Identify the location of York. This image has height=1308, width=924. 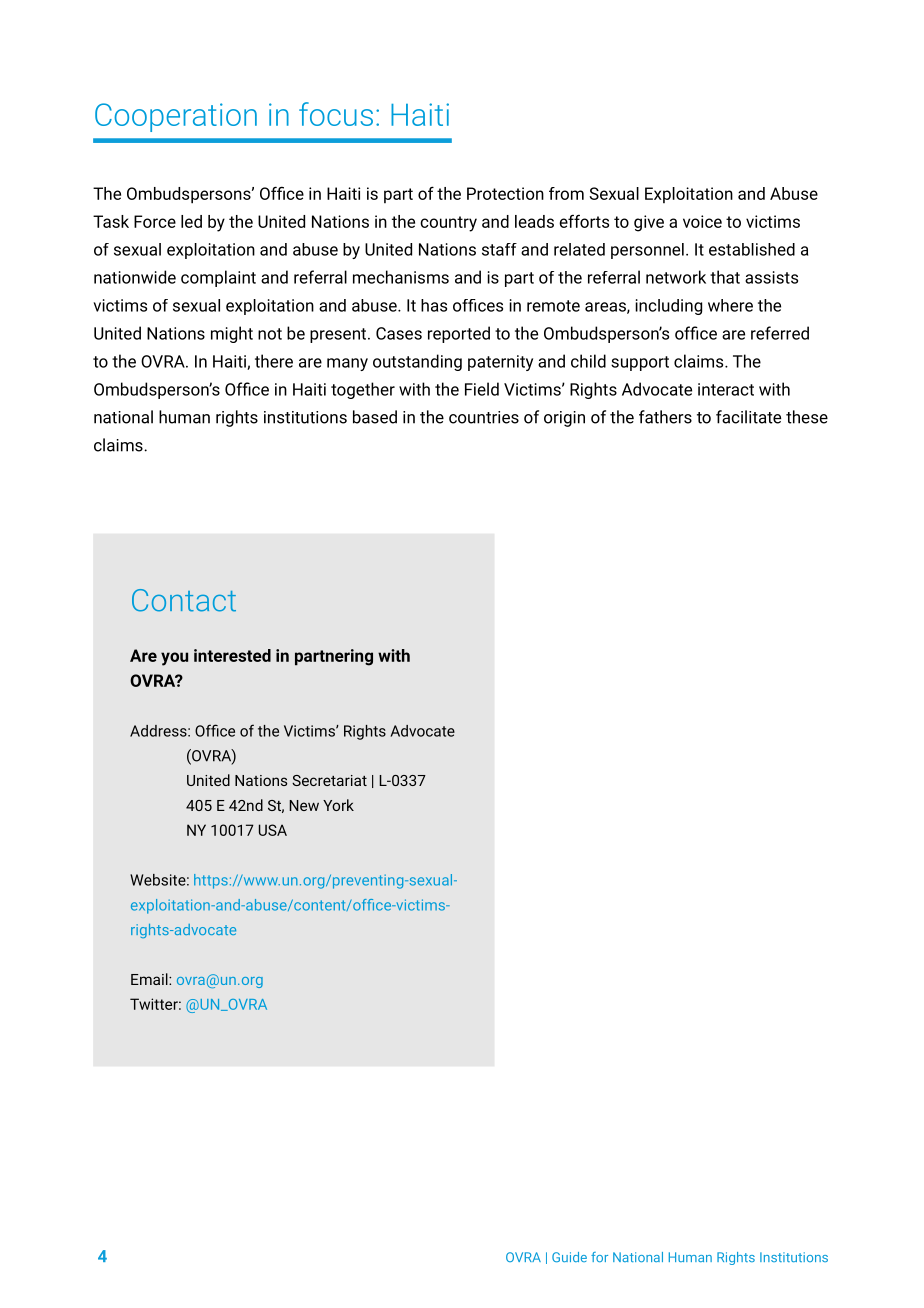
(338, 805).
